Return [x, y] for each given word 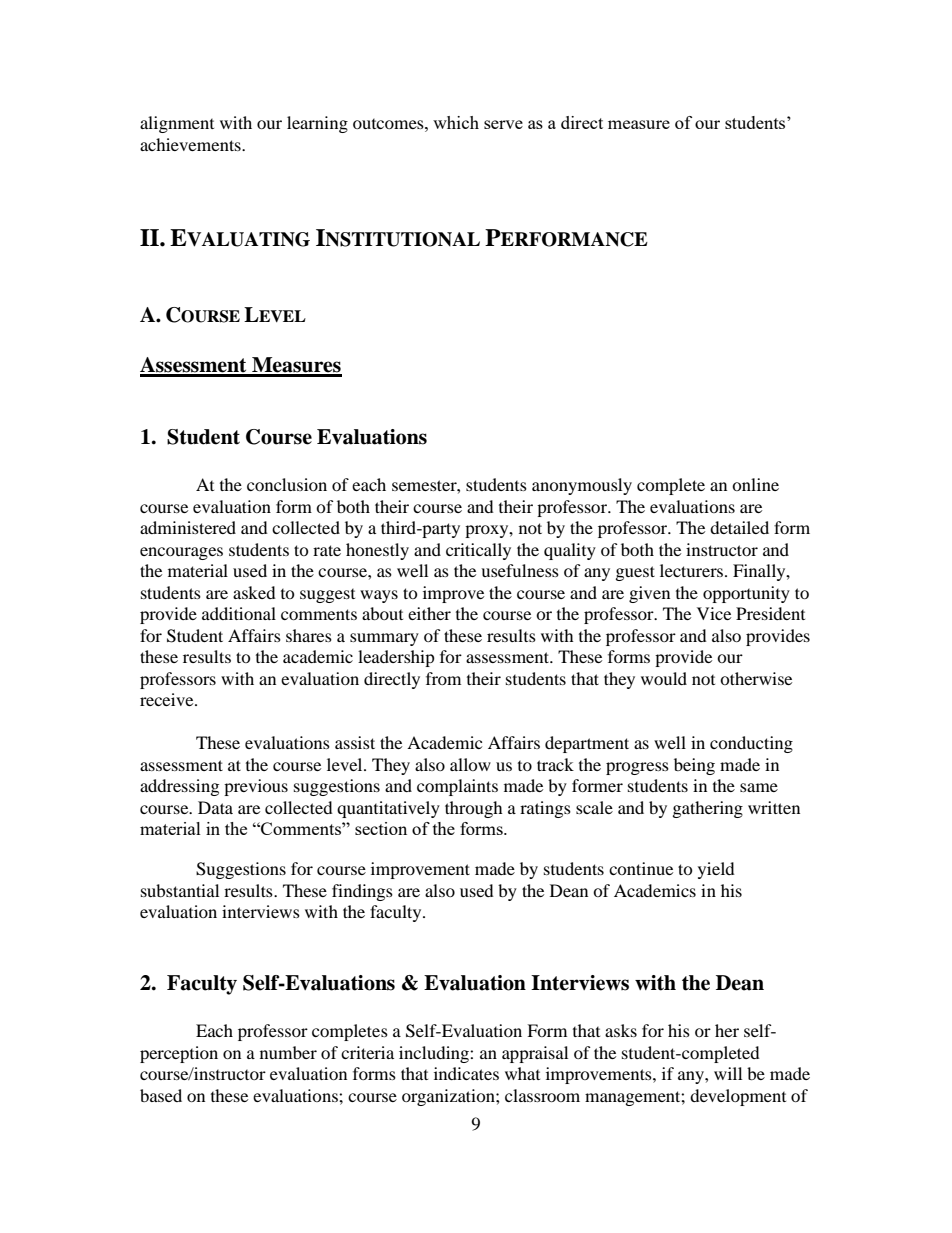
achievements [191, 144]
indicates [466, 1073]
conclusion [287, 484]
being [694, 766]
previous [256, 787]
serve [503, 124]
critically [478, 551]
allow [470, 764]
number [288, 1052]
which [456, 122]
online [755, 484]
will [728, 1073]
